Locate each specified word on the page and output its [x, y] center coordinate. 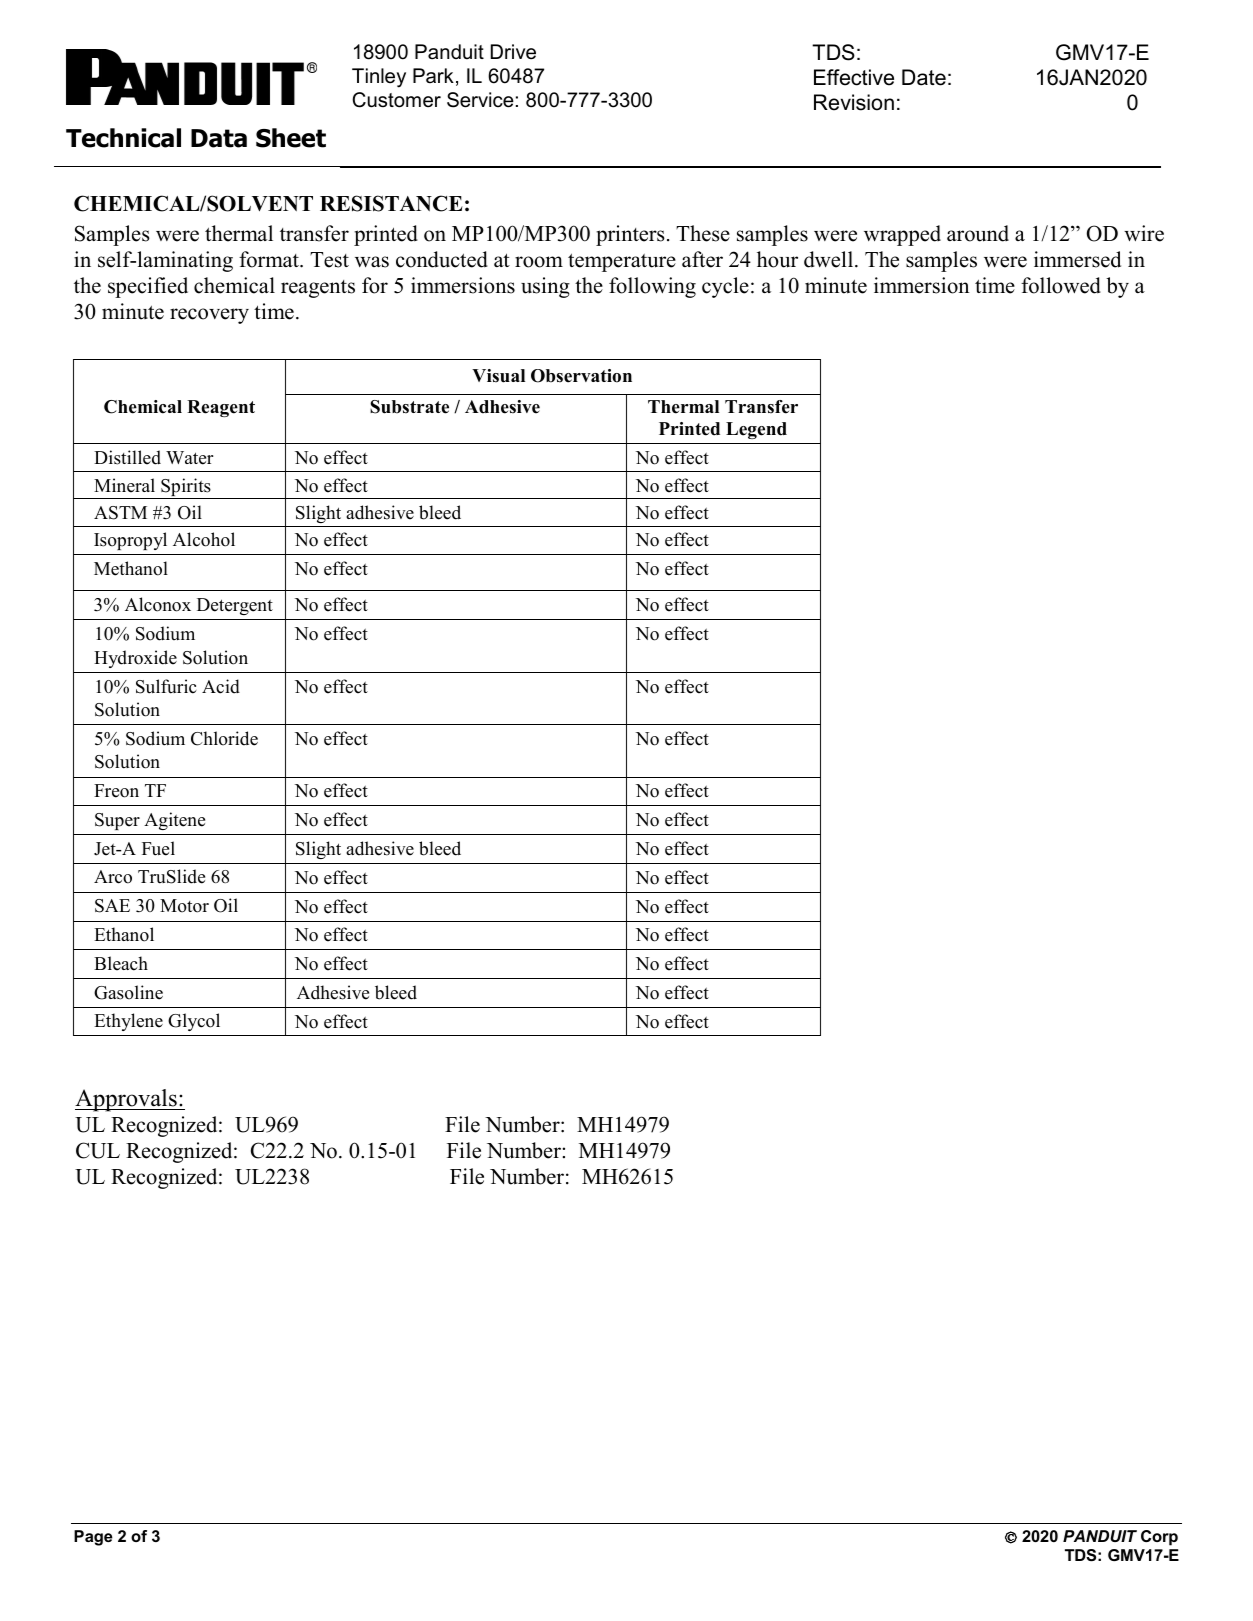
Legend [756, 430]
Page [93, 1538]
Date [924, 77]
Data [219, 138]
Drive [513, 52]
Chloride [224, 738]
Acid [221, 686]
